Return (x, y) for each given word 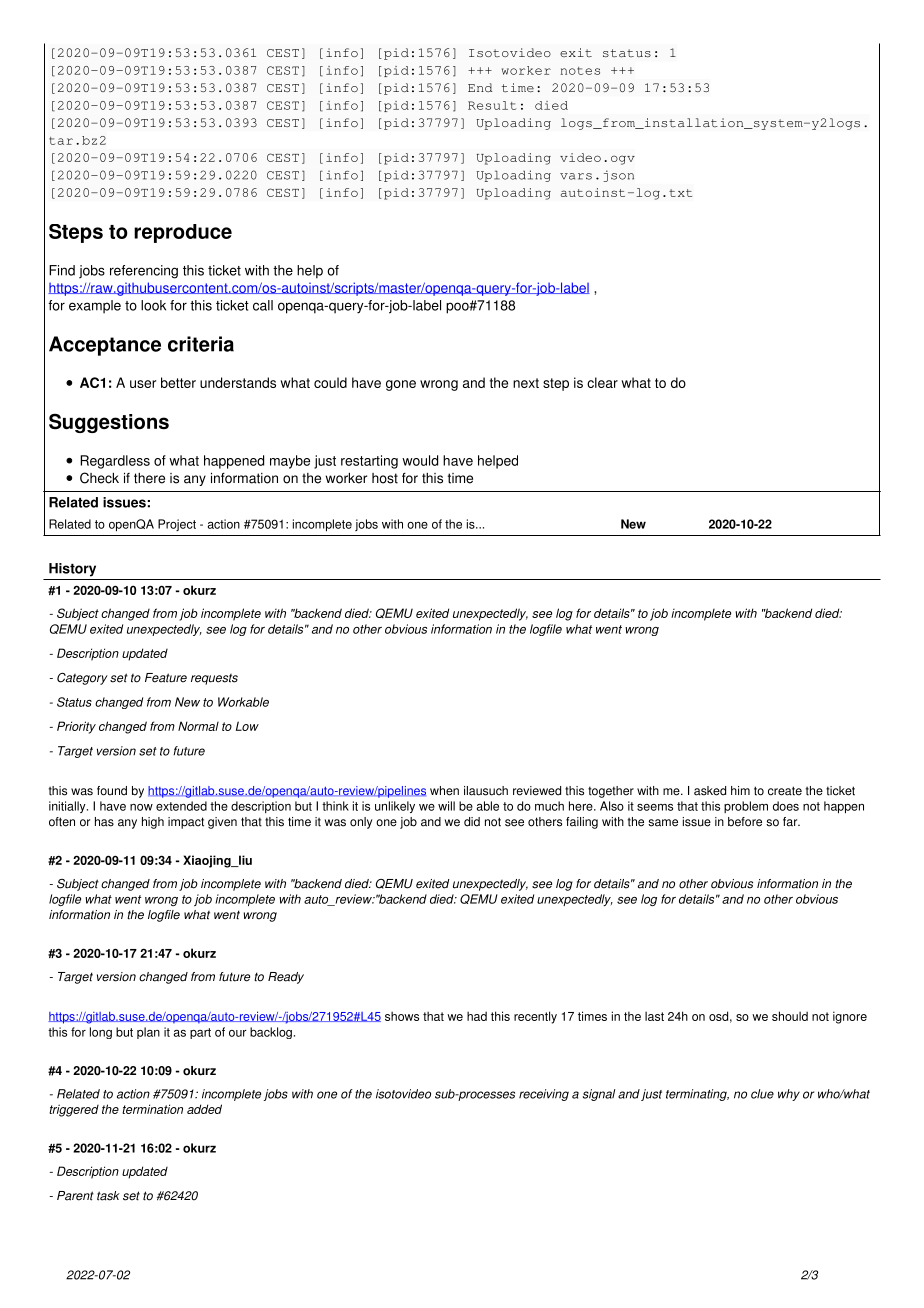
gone (401, 385)
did (472, 822)
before (745, 822)
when (444, 791)
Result (492, 105)
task (108, 1196)
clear (602, 382)
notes (580, 71)
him (740, 790)
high (153, 823)
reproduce (183, 233)
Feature (166, 678)
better (178, 382)
